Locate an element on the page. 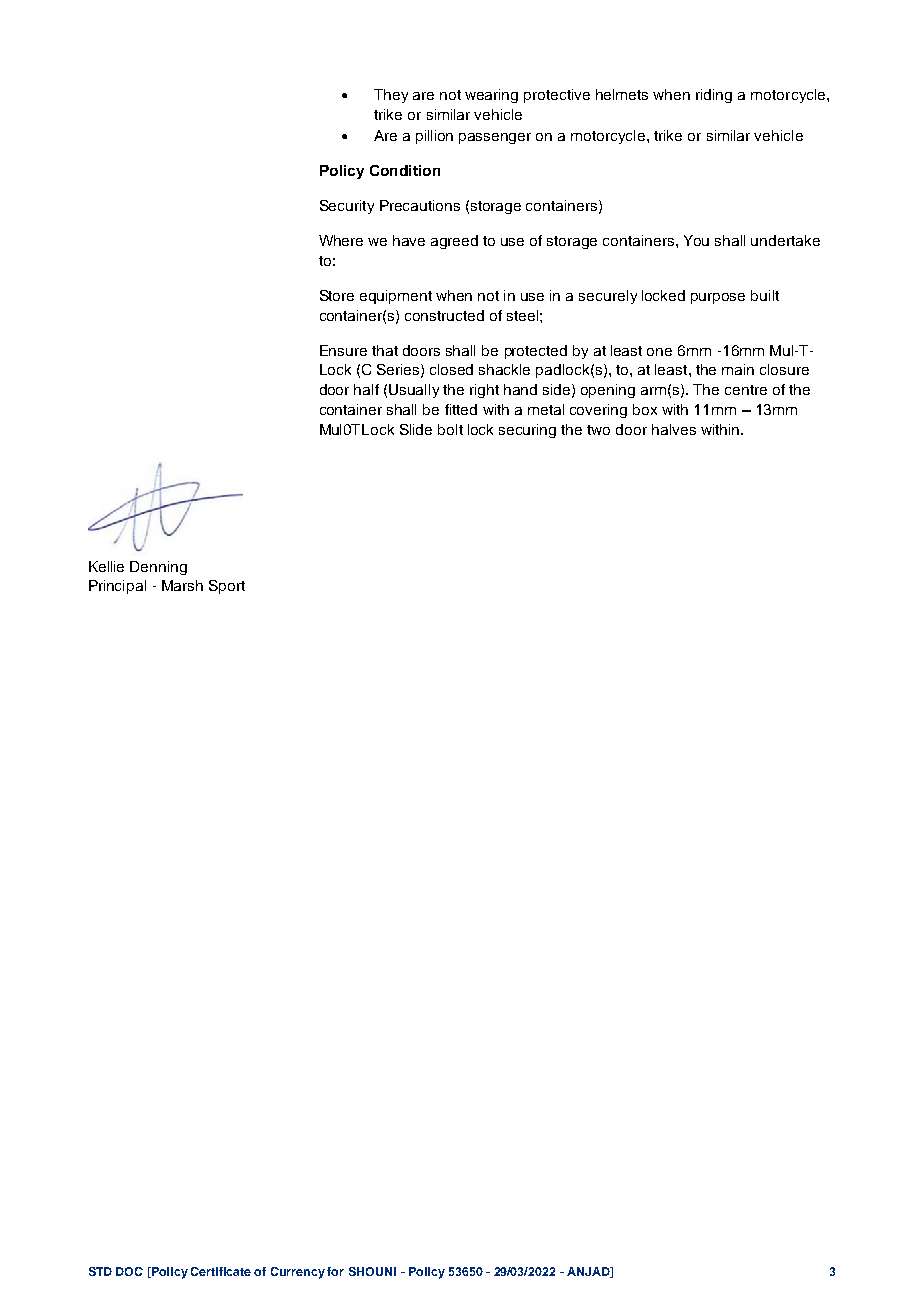 The height and width of the document is (1308, 924). Security is located at coordinates (347, 207).
